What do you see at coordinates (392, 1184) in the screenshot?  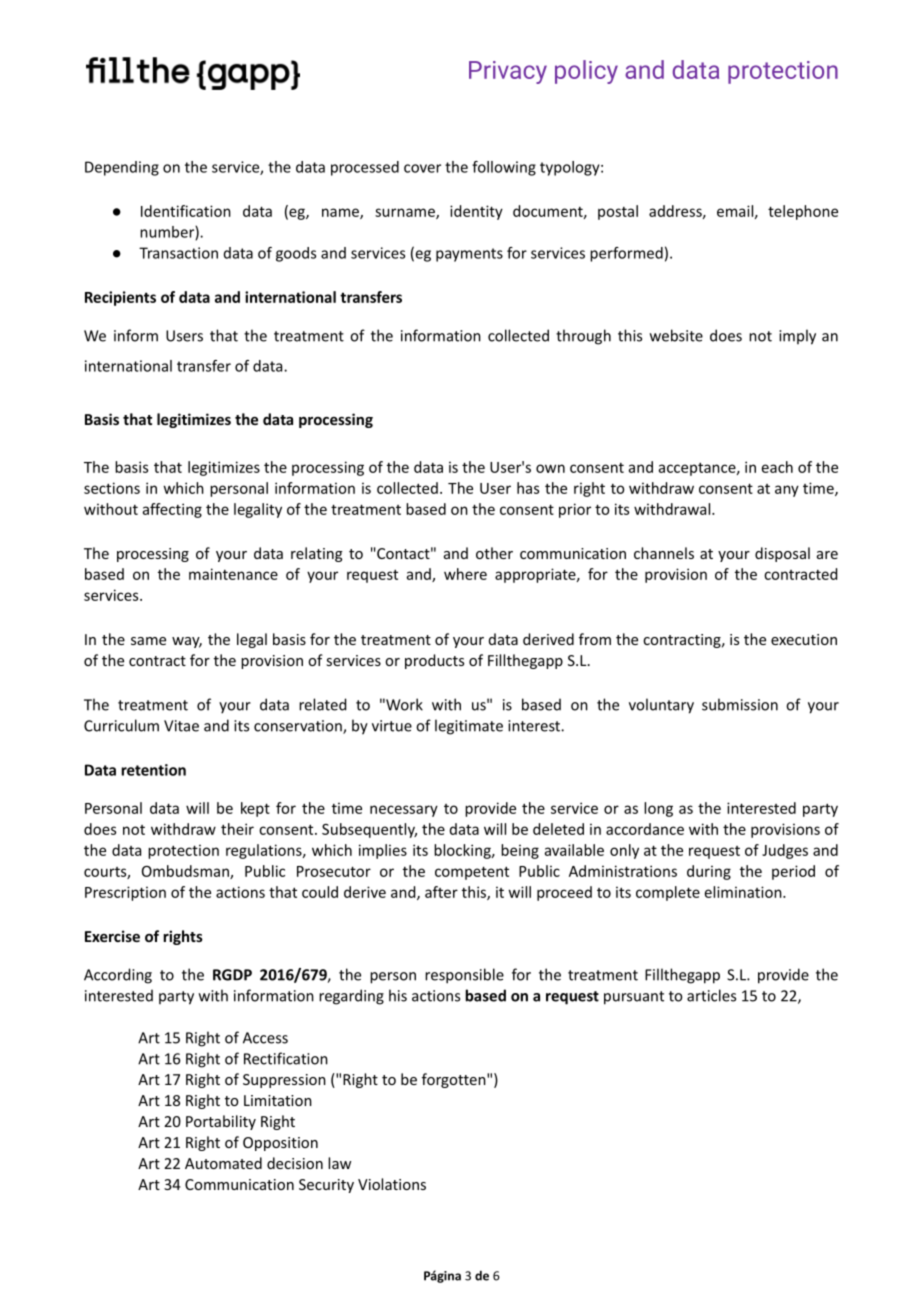 I see `Violations` at bounding box center [392, 1184].
